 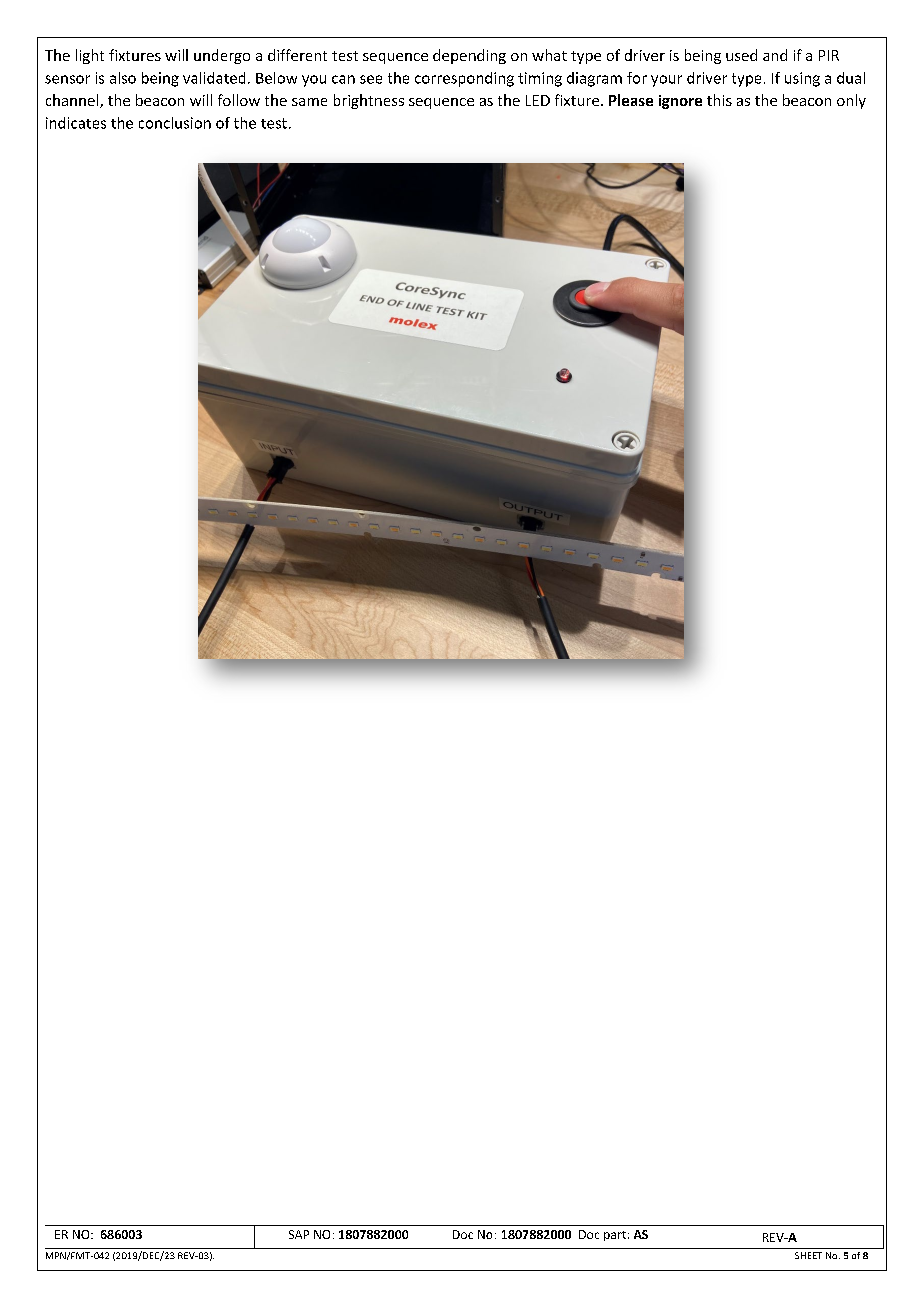 What do you see at coordinates (680, 102) in the screenshot?
I see `ignore` at bounding box center [680, 102].
